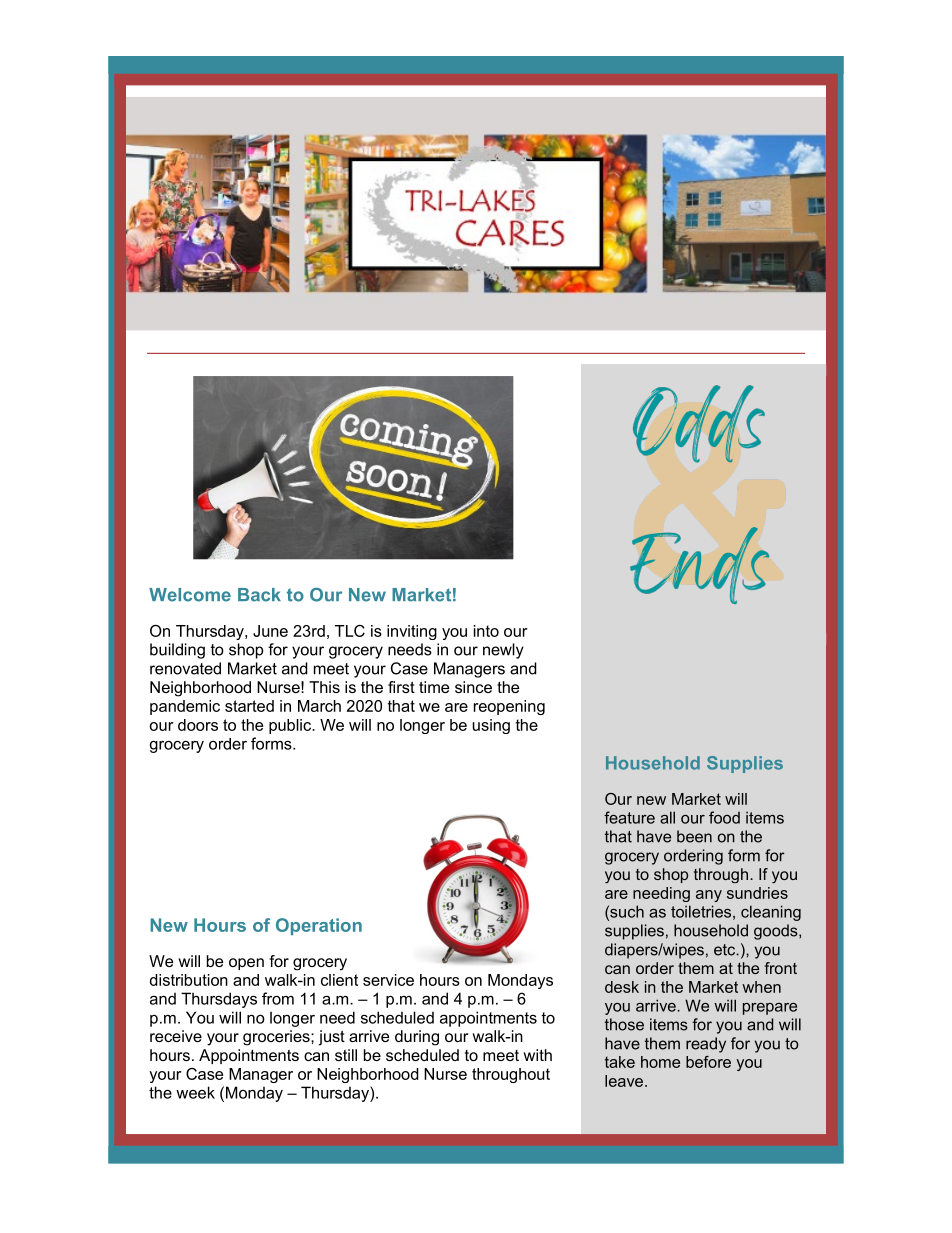 This image has height=1233, width=952. Describe the element at coordinates (724, 817) in the image. I see `food` at that location.
